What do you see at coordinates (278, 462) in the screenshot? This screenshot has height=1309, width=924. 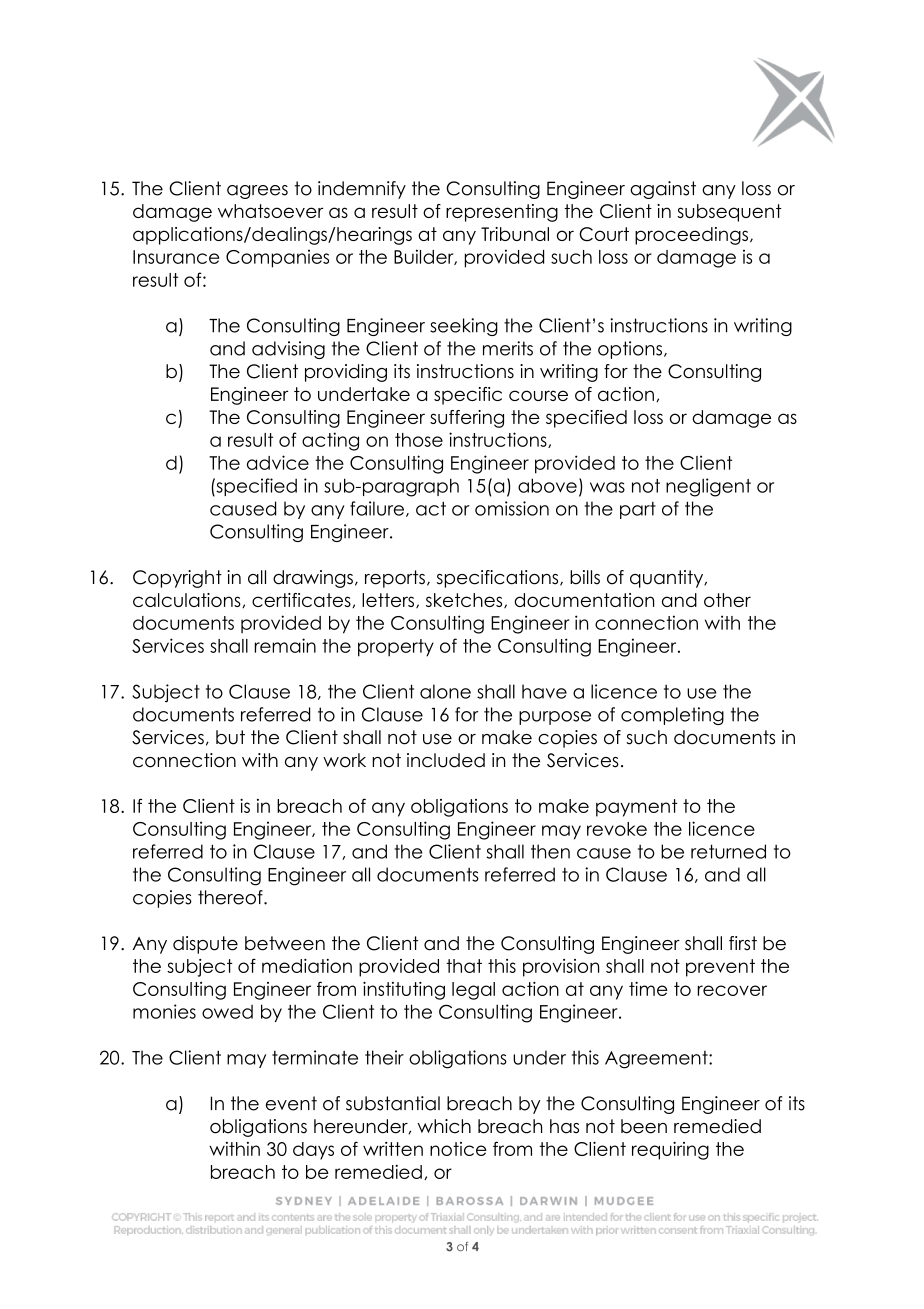 I see `advice` at bounding box center [278, 462].
